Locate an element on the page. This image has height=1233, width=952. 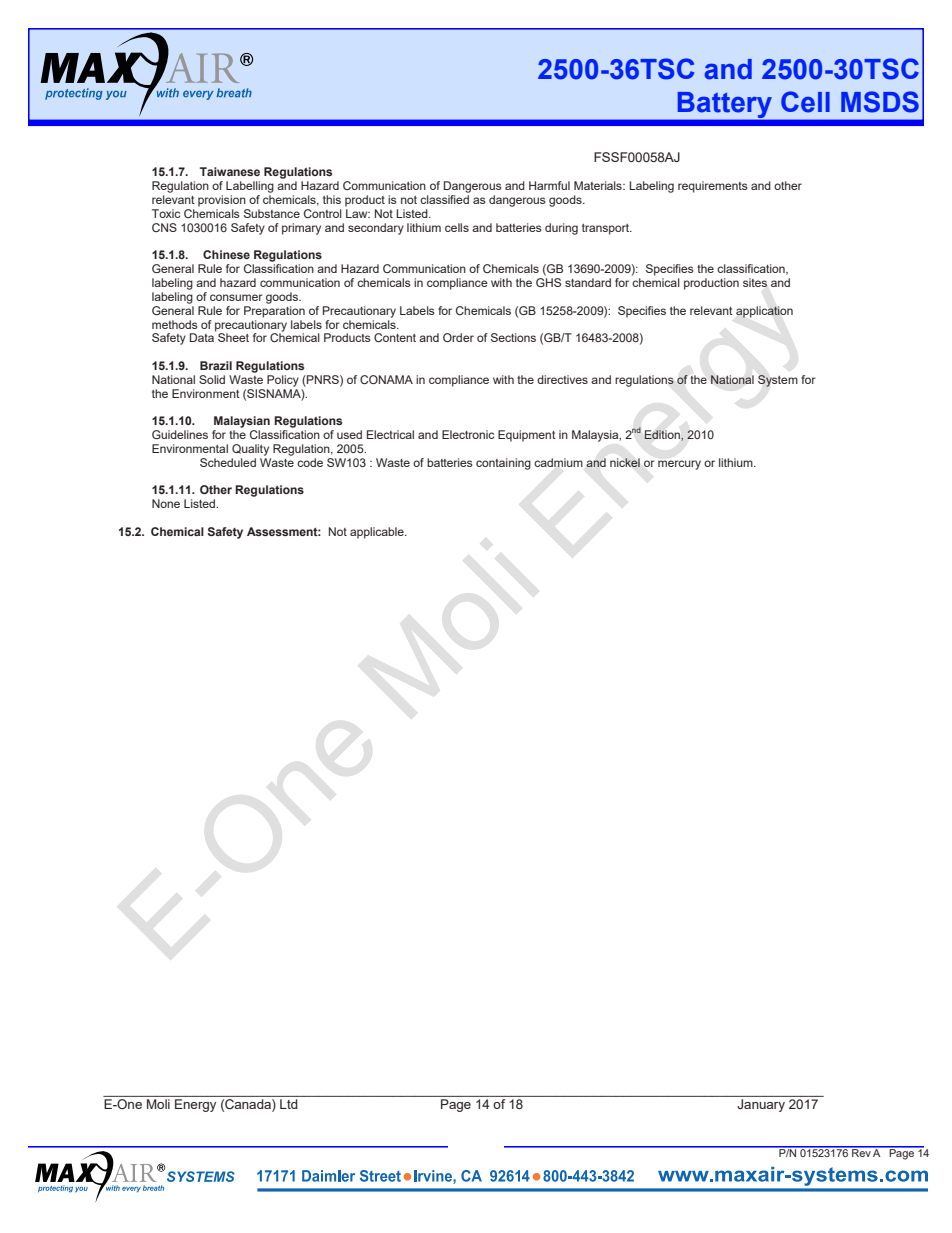
mercury is located at coordinates (679, 465).
